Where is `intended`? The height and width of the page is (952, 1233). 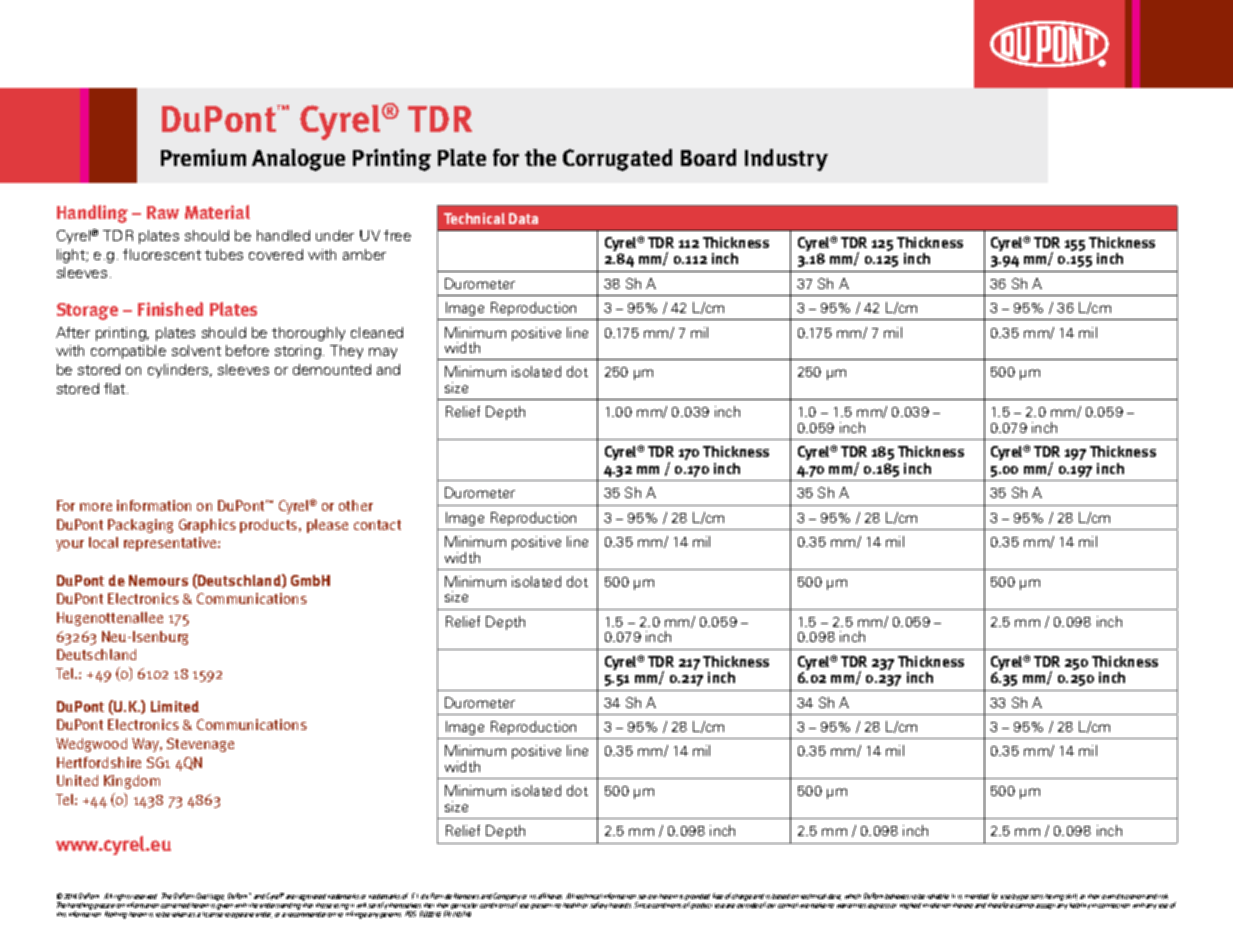 intended is located at coordinates (977, 896).
